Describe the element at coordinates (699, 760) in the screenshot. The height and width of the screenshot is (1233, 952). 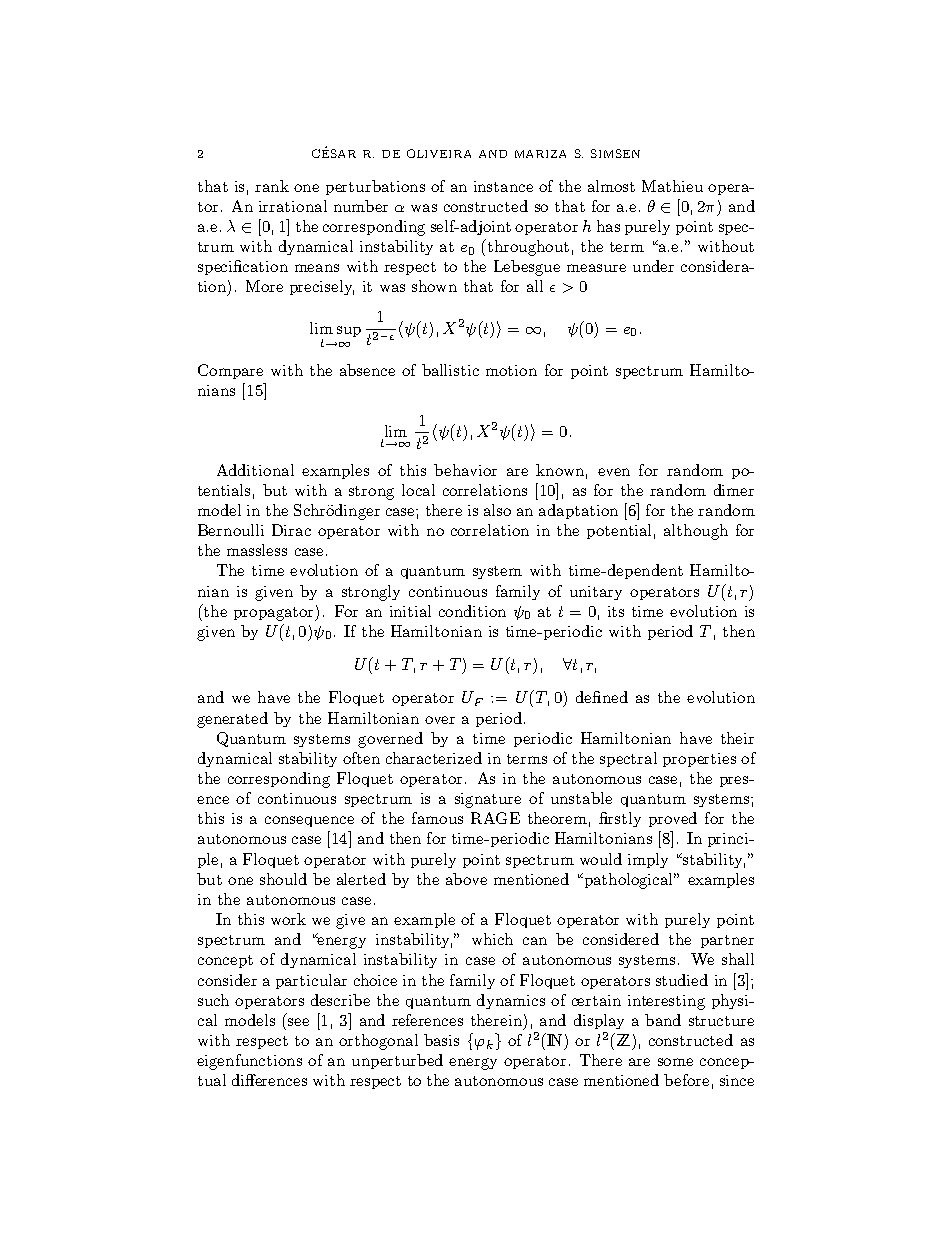
I see `properties` at that location.
